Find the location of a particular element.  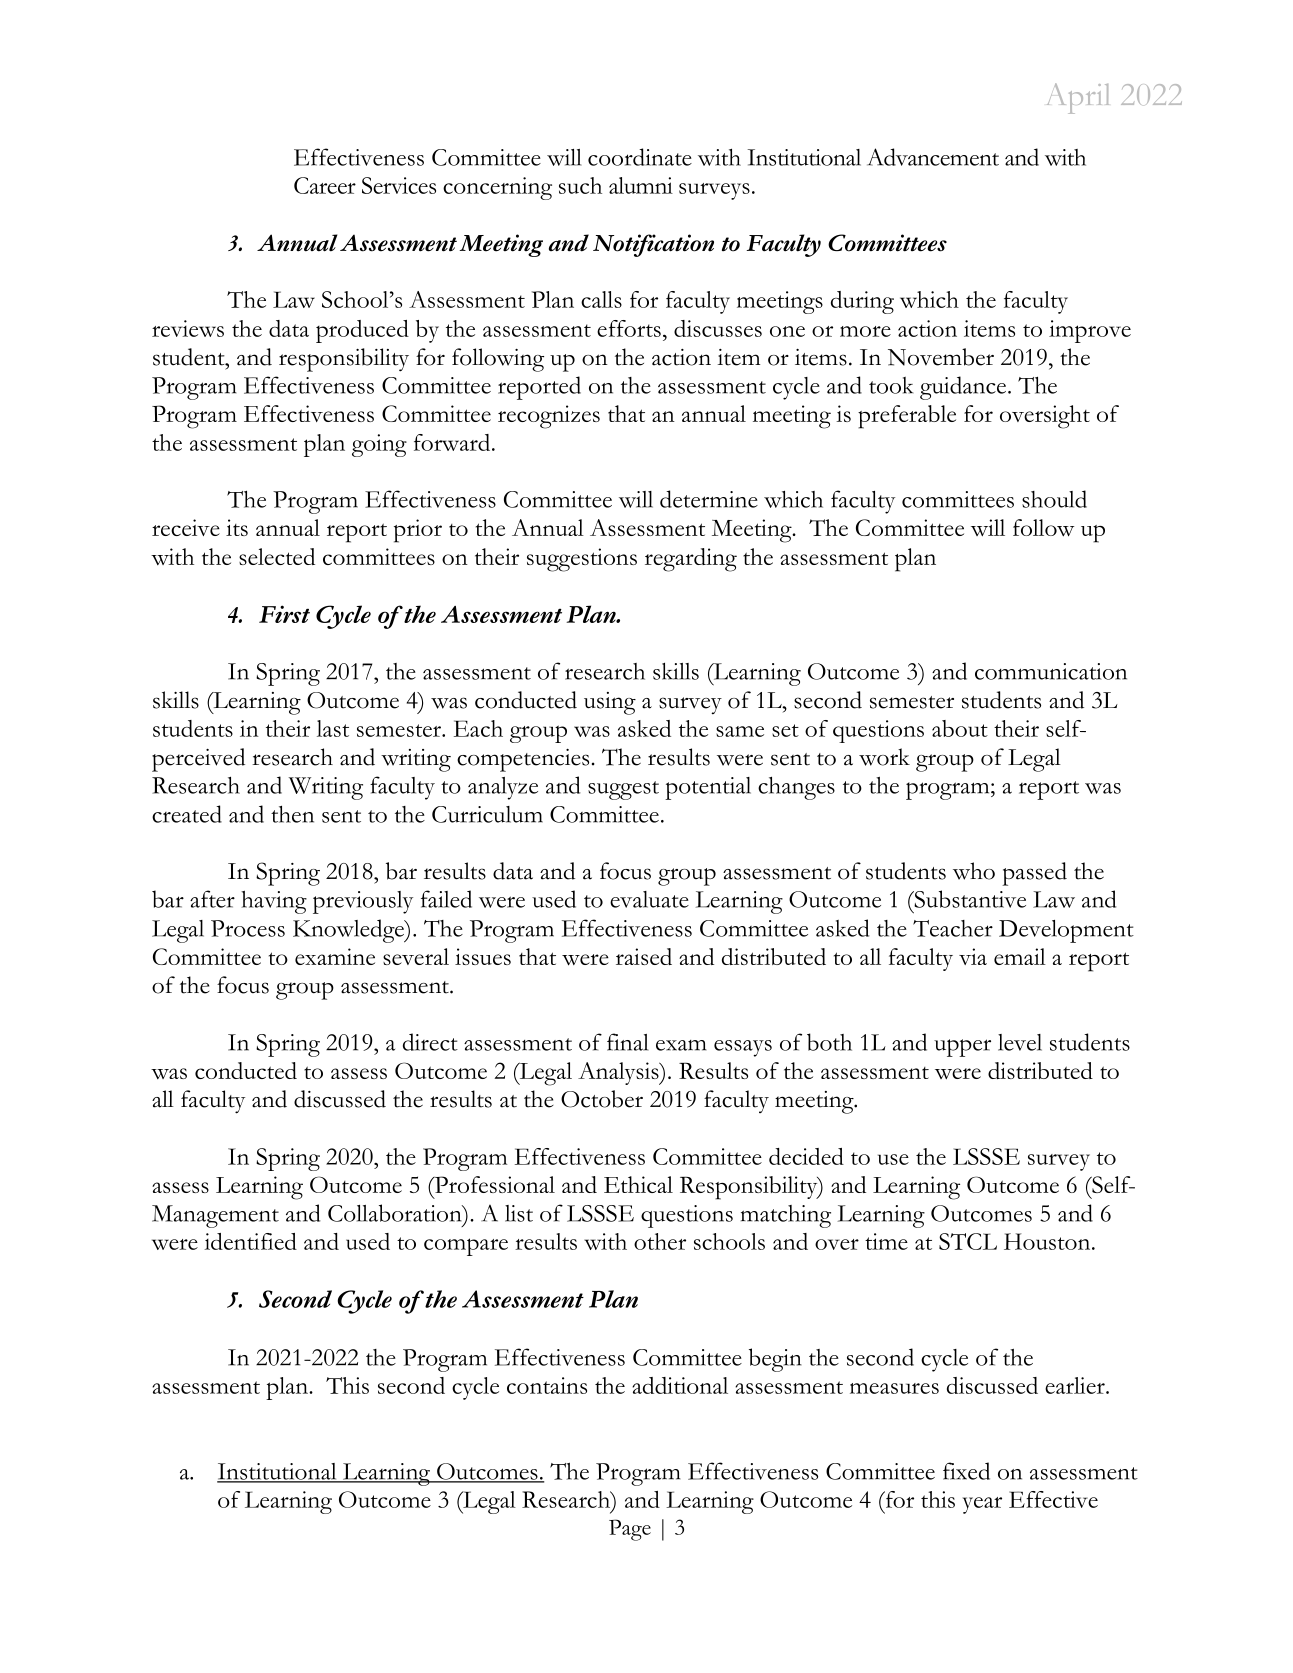

potential is located at coordinates (708, 788).
